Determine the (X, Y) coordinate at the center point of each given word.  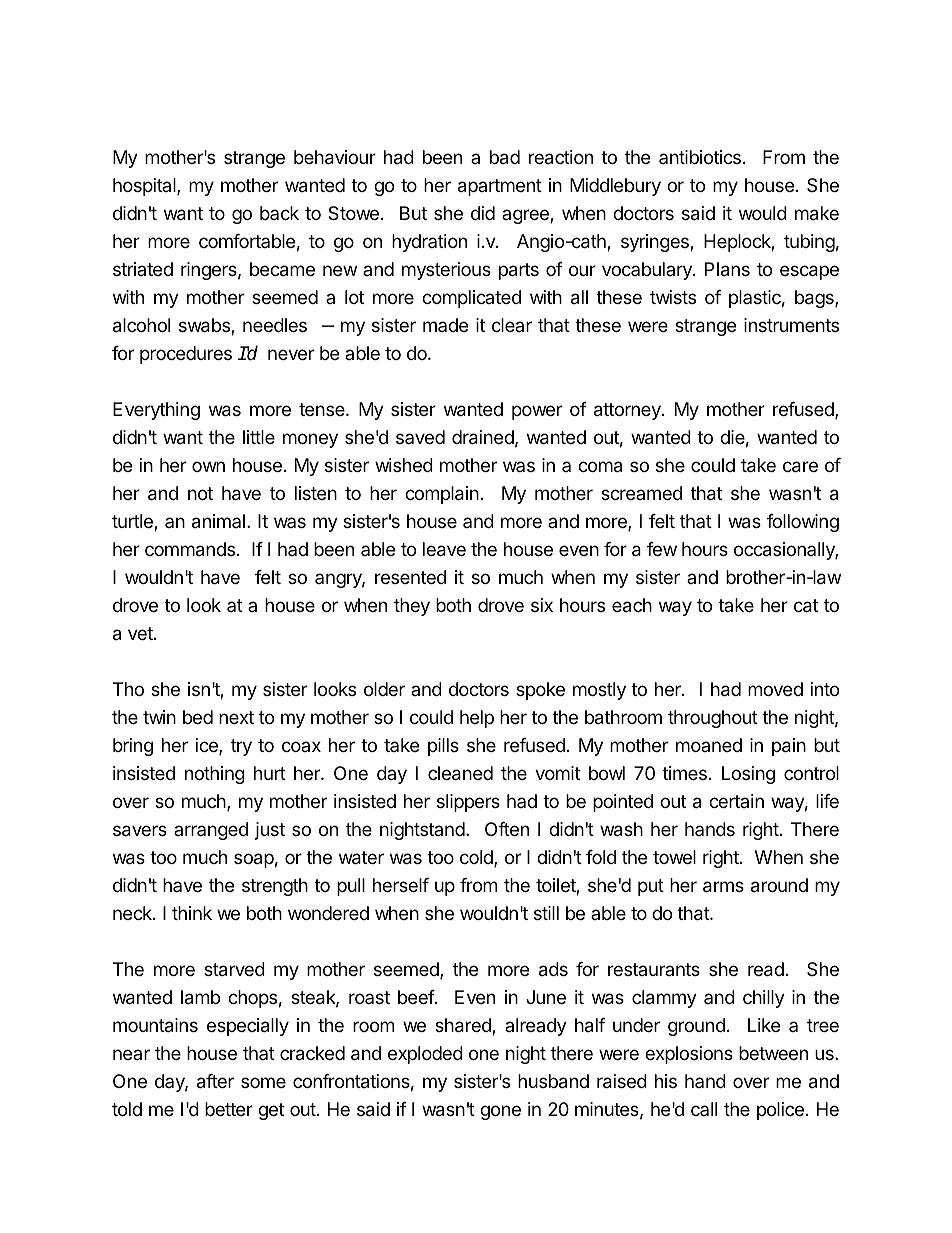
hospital (145, 187)
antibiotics (700, 157)
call (704, 1109)
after (215, 1081)
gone (500, 1112)
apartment (500, 187)
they (412, 607)
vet (141, 633)
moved (775, 689)
